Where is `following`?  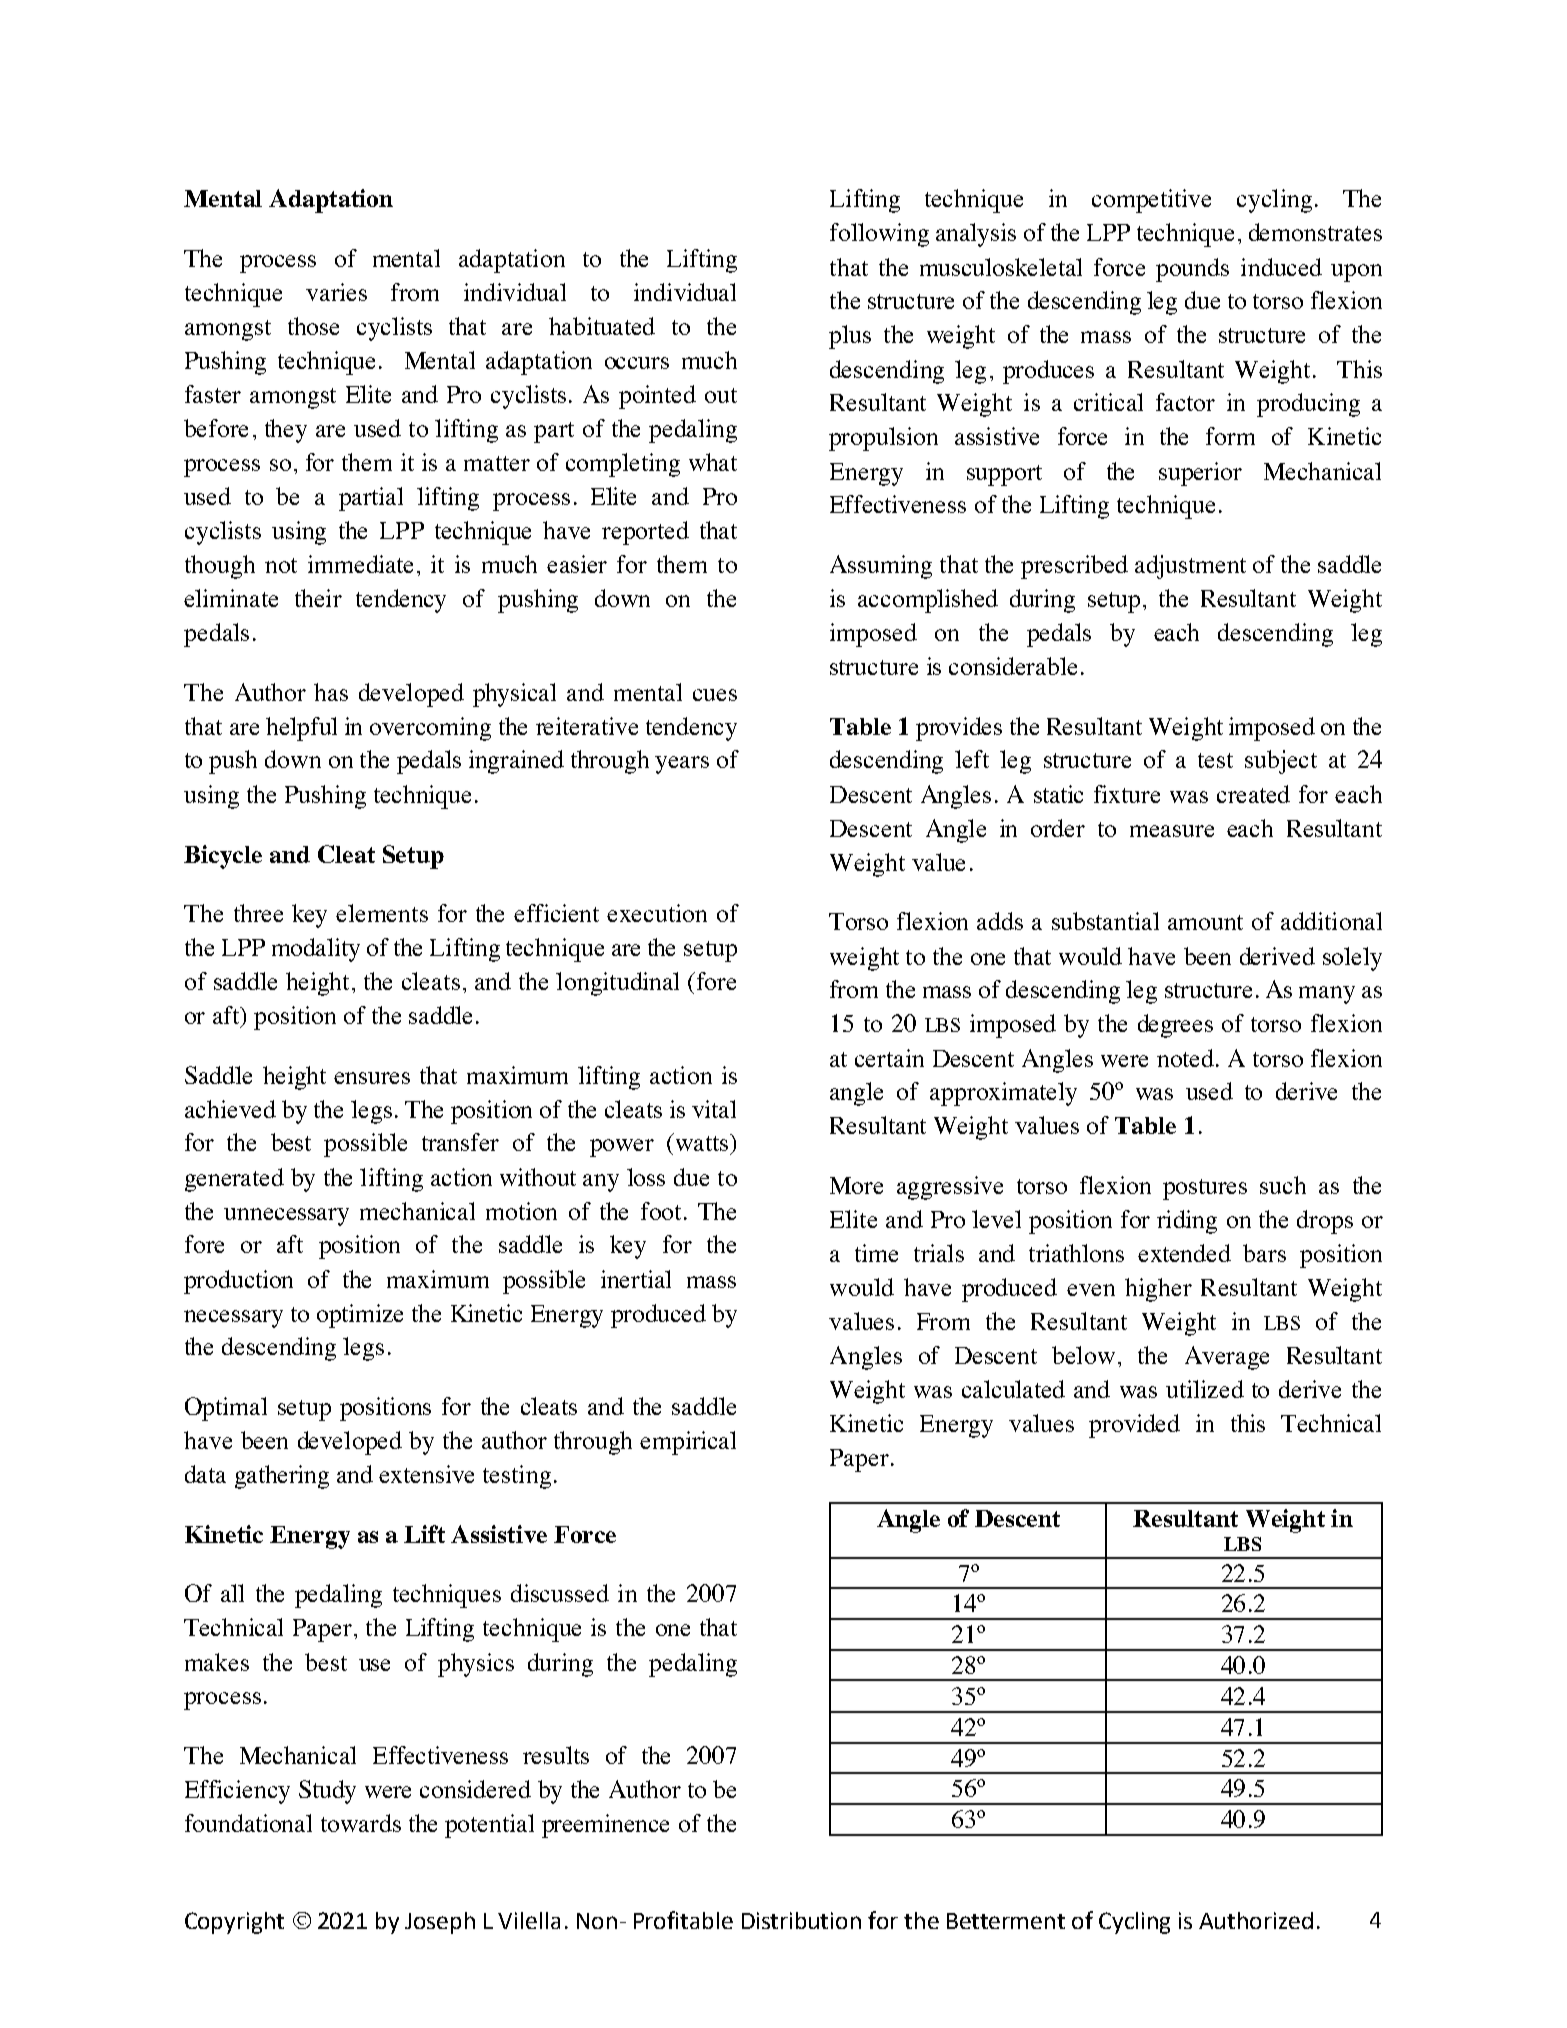 following is located at coordinates (879, 235).
